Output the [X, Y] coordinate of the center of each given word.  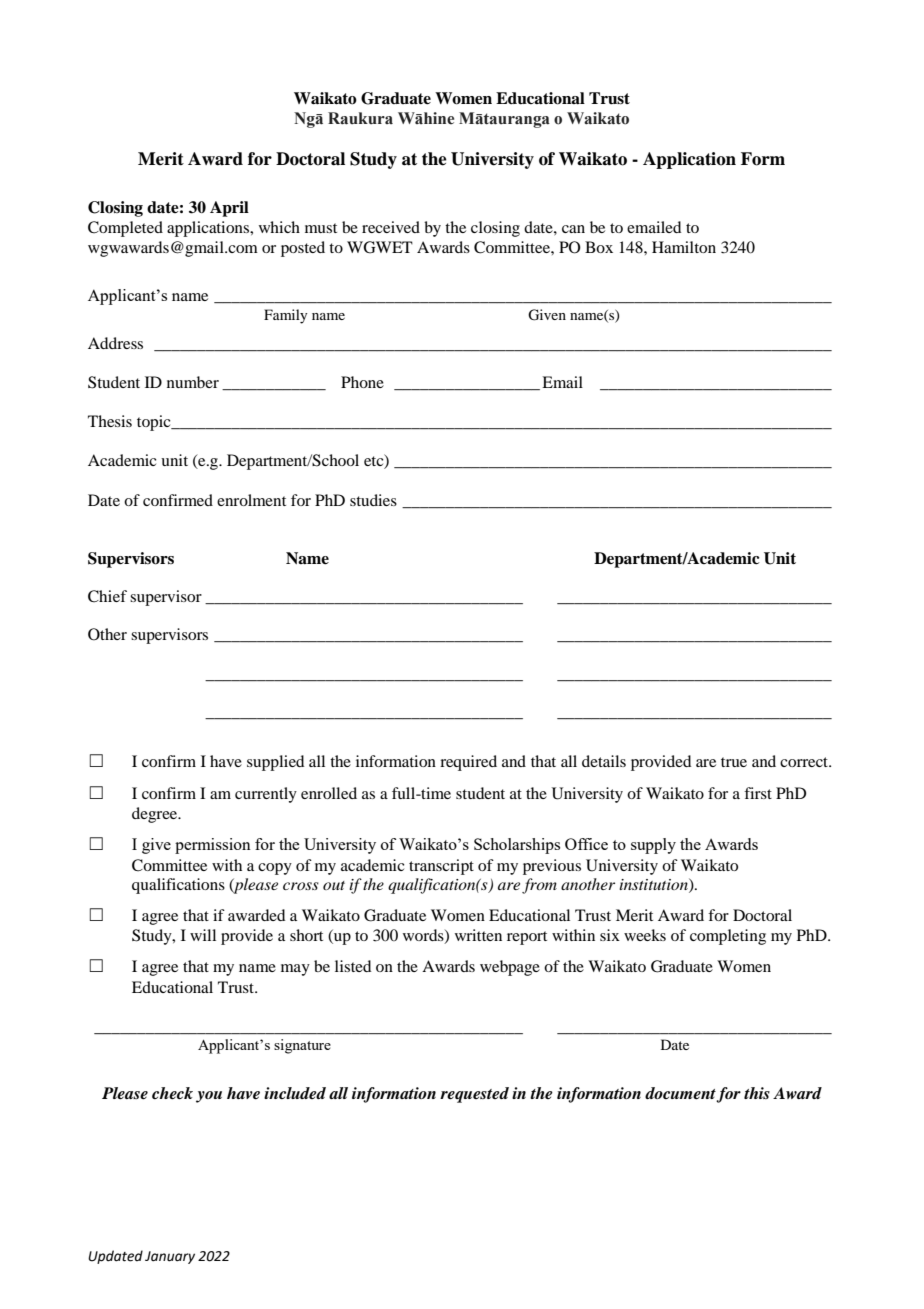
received [391, 227]
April [229, 209]
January [170, 1257]
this [757, 1093]
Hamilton [684, 247]
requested [474, 1095]
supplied [275, 763]
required [468, 763]
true [734, 762]
